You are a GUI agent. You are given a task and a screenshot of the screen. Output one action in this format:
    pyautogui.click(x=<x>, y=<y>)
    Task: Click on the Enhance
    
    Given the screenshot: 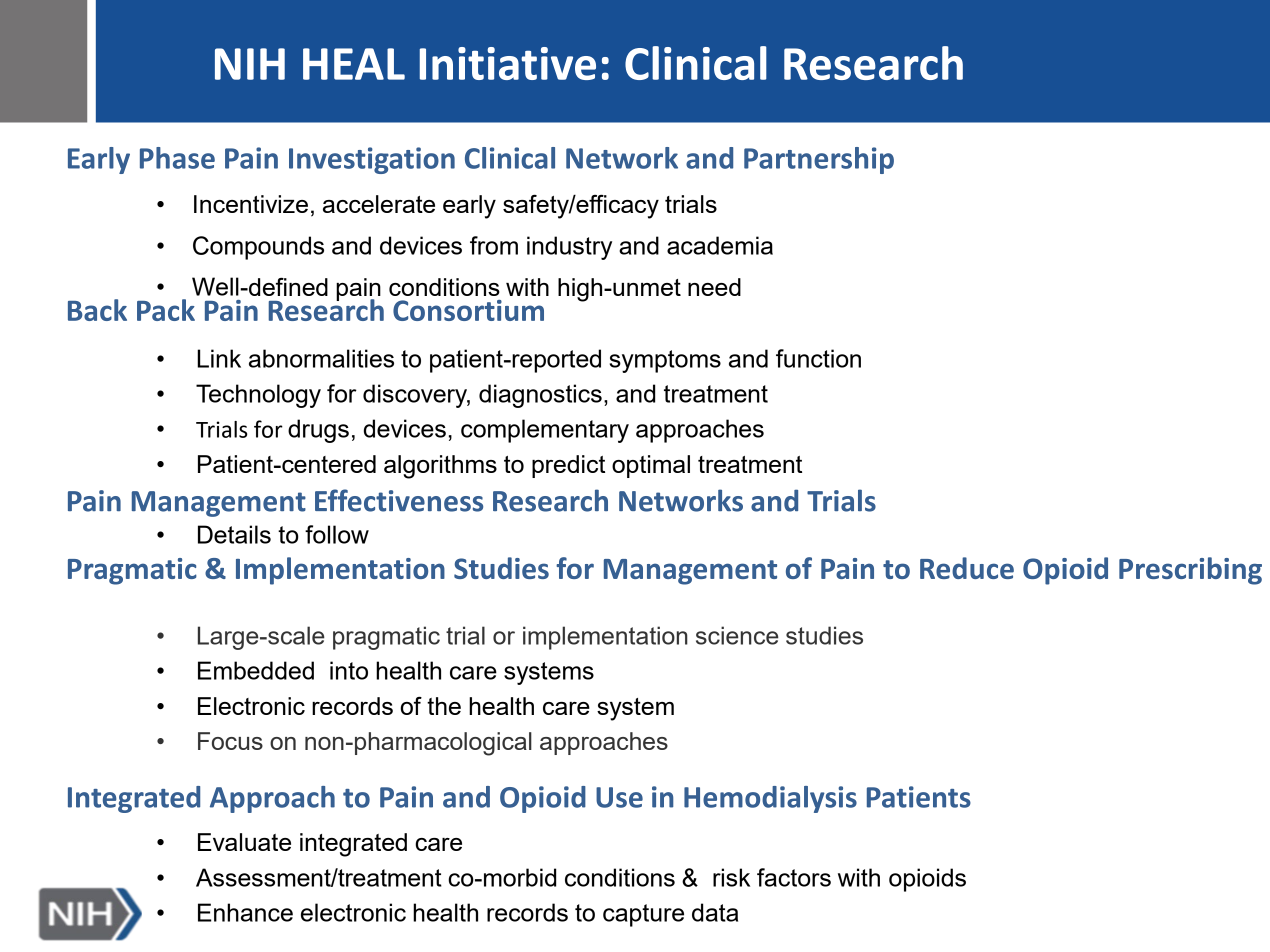 What is the action you would take?
    pyautogui.click(x=245, y=912)
